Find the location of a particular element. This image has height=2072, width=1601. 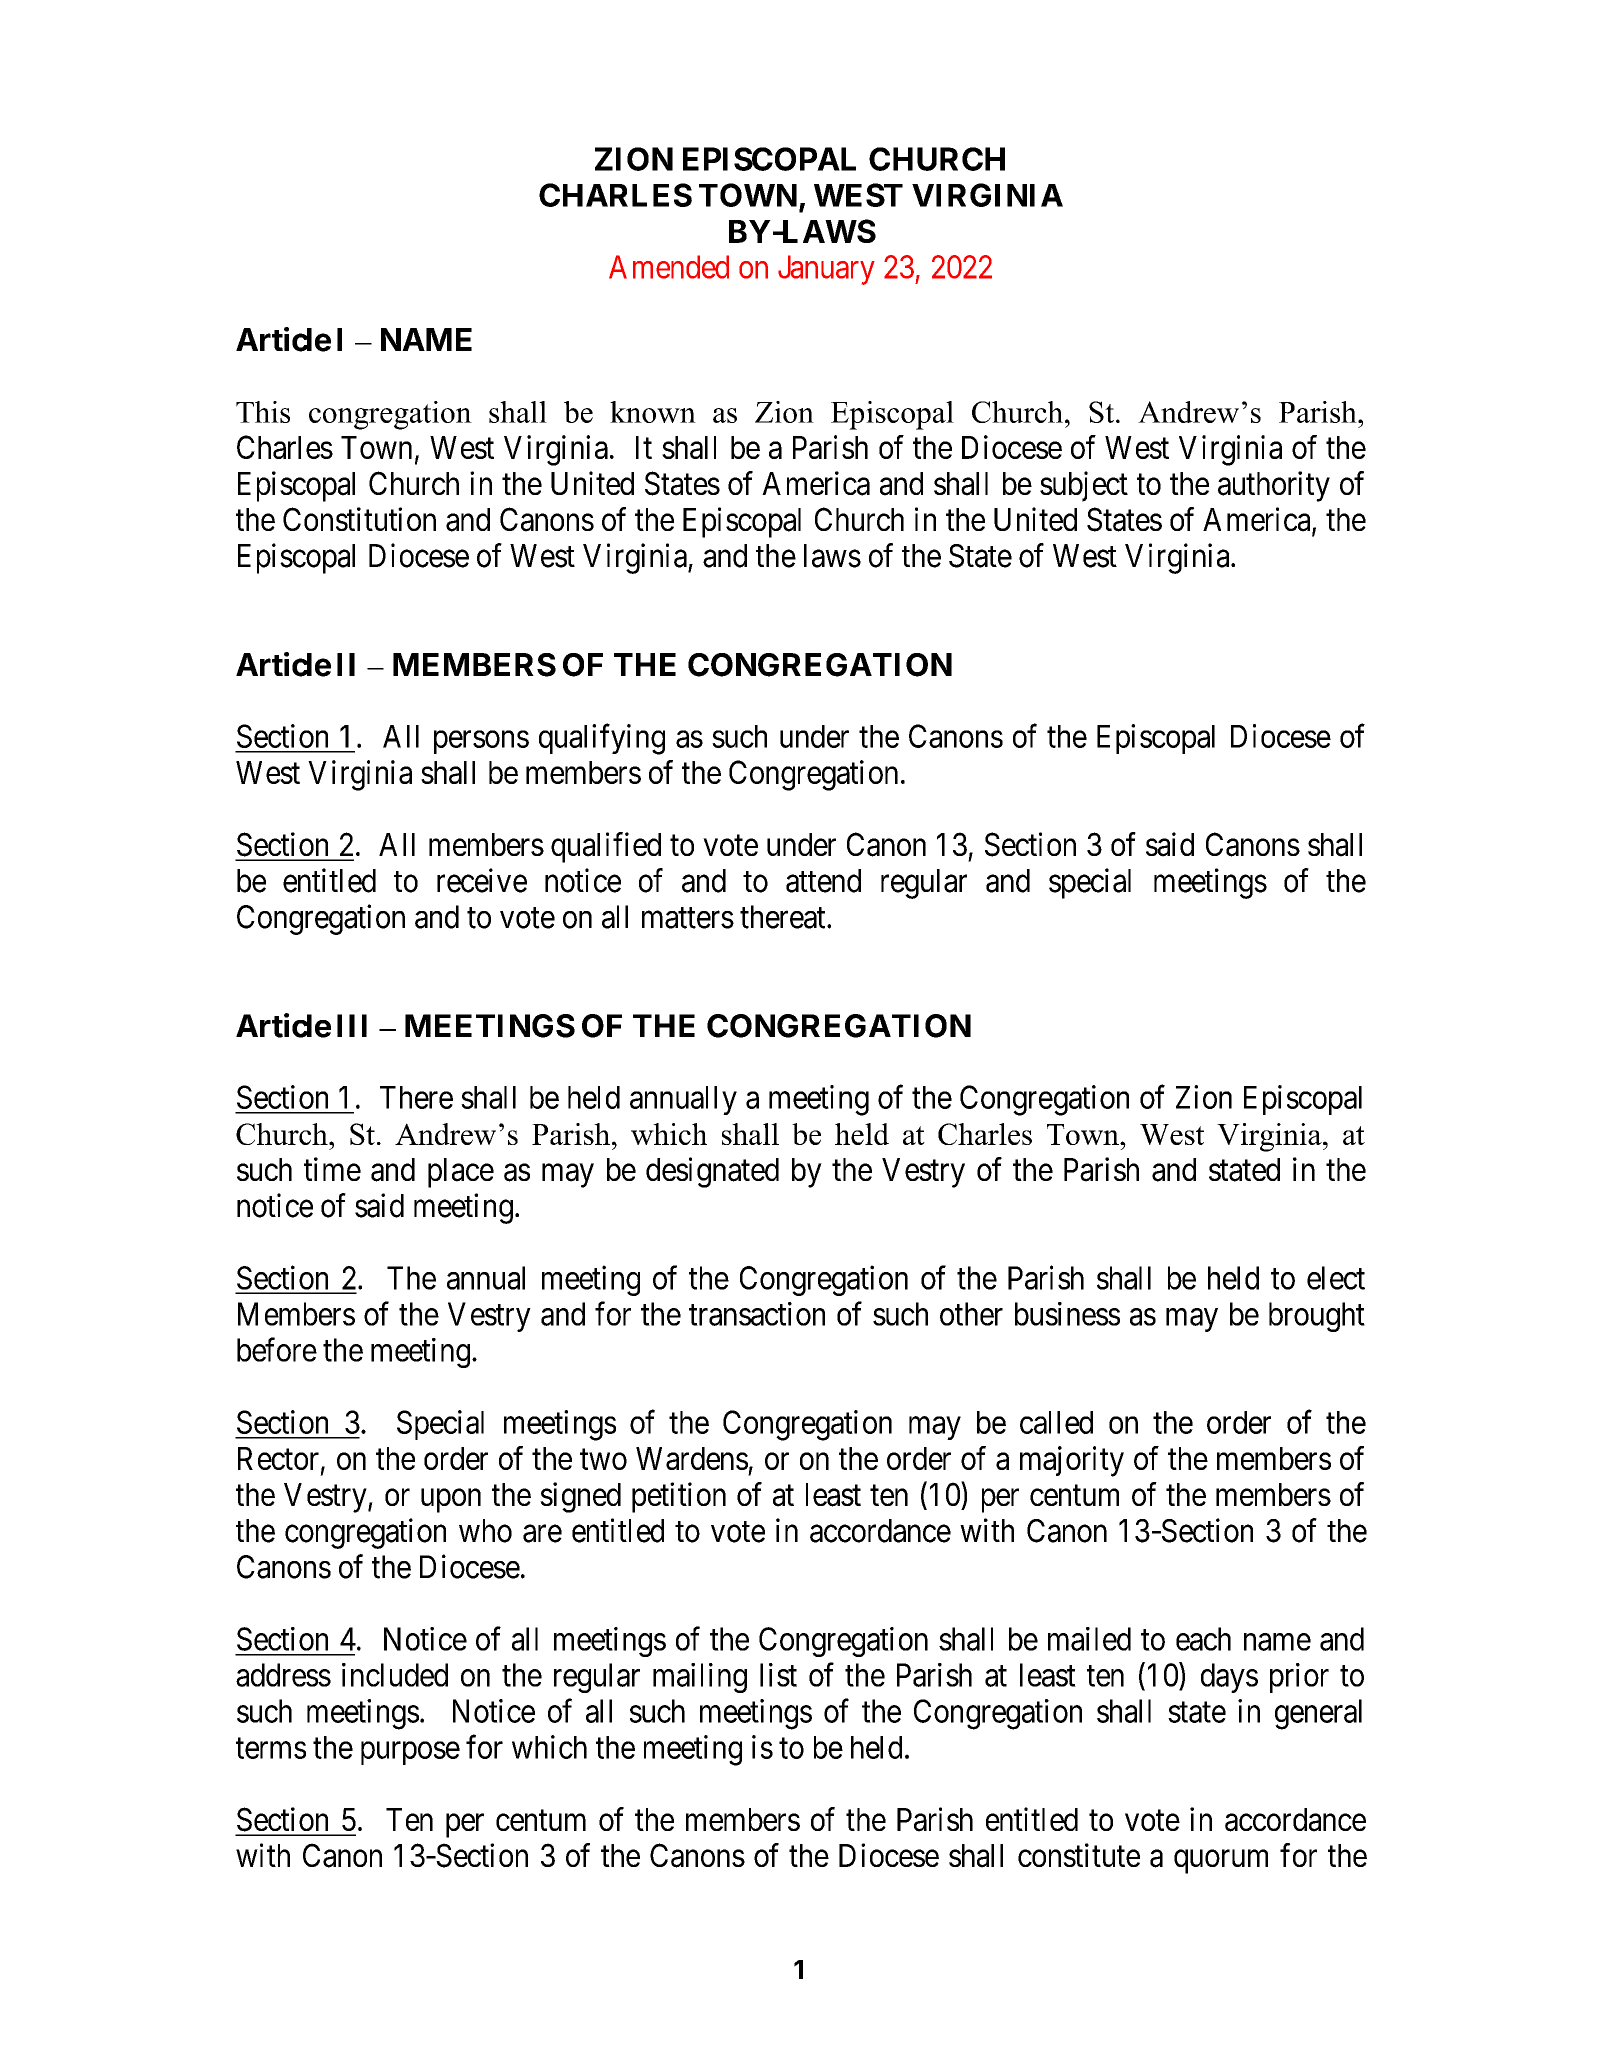

authority is located at coordinates (1274, 486).
